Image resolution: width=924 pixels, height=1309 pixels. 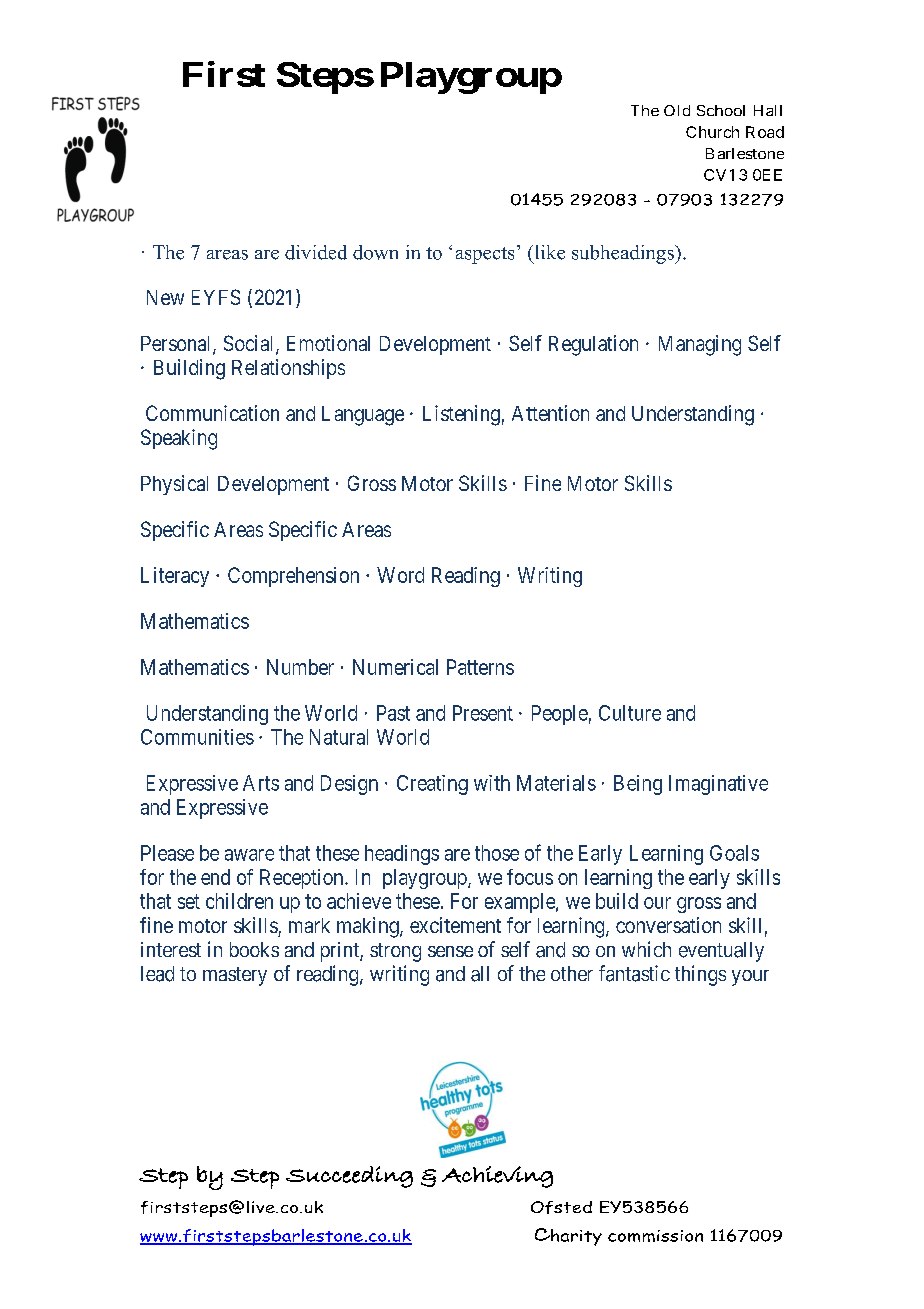 I want to click on aspects, so click(x=485, y=255).
